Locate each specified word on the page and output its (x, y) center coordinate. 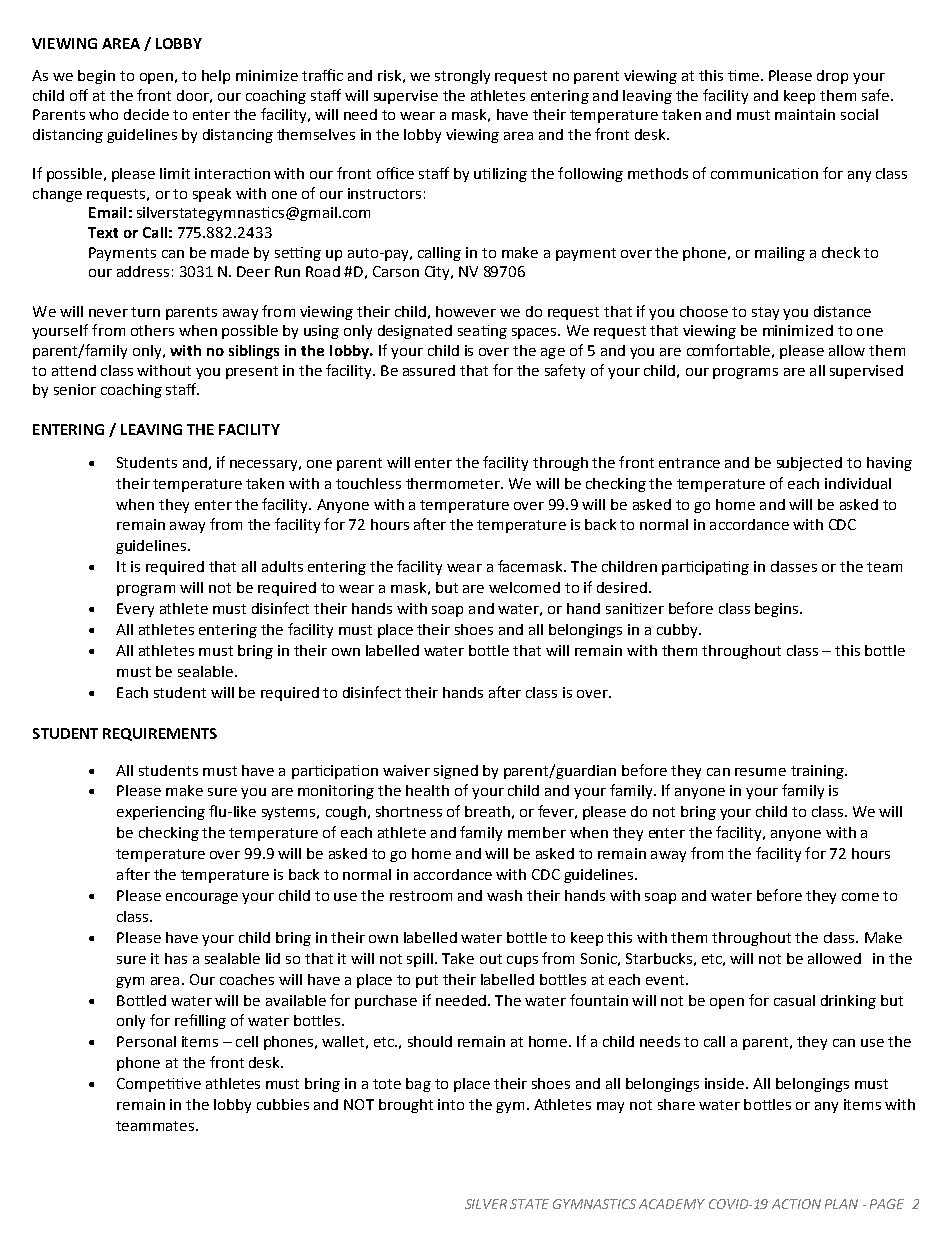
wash (504, 895)
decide (146, 114)
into (451, 1104)
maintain (805, 114)
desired (622, 587)
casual (794, 1000)
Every (135, 610)
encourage (202, 898)
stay (765, 313)
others (152, 330)
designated (415, 332)
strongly (462, 77)
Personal (146, 1041)
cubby (678, 631)
